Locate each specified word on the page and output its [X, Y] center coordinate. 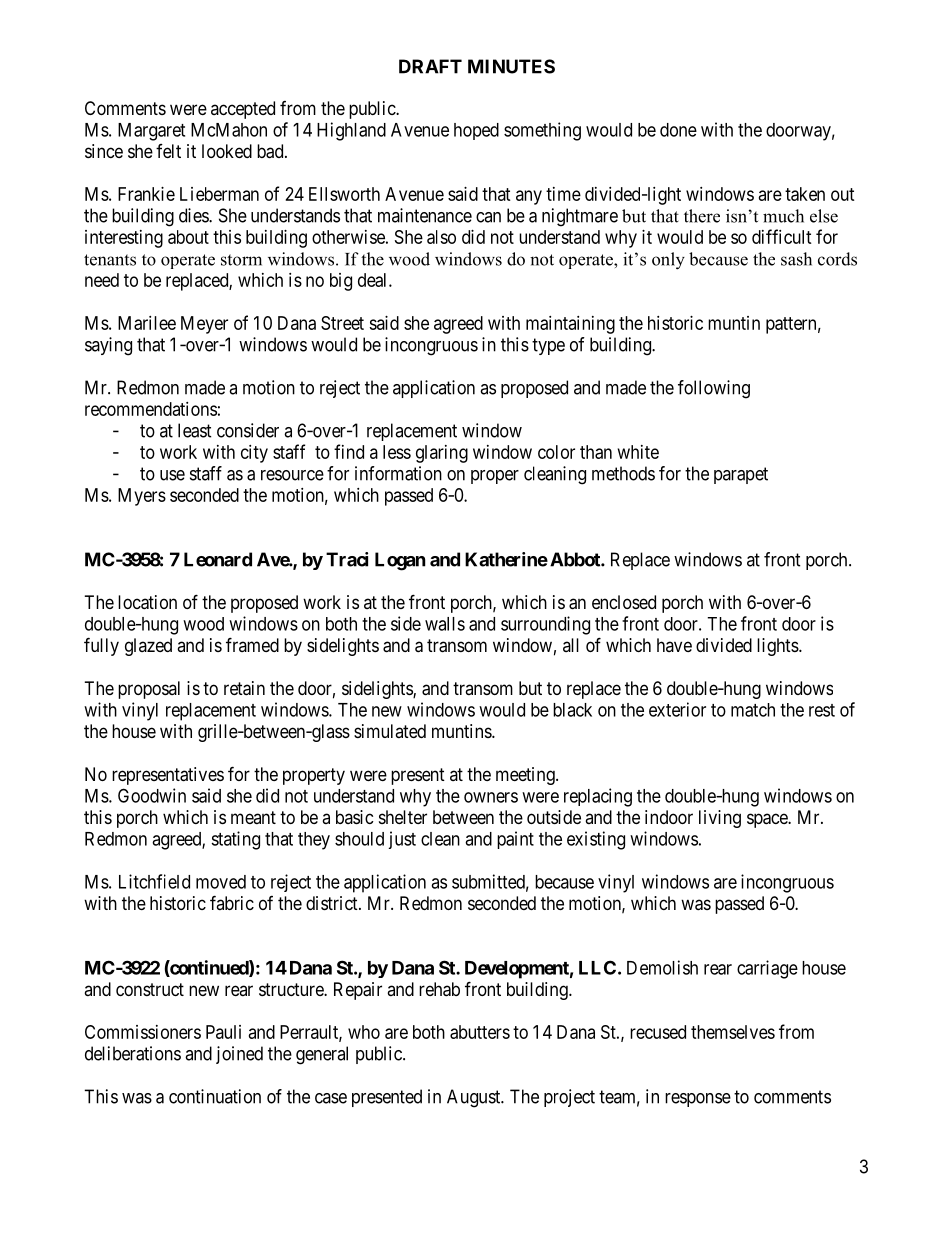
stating [235, 840]
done [678, 130]
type [548, 346]
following [714, 389]
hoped [476, 131]
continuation [215, 1096]
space [768, 820]
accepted [243, 110]
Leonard [218, 559]
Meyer [204, 325]
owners [491, 797]
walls [445, 624]
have [674, 645]
